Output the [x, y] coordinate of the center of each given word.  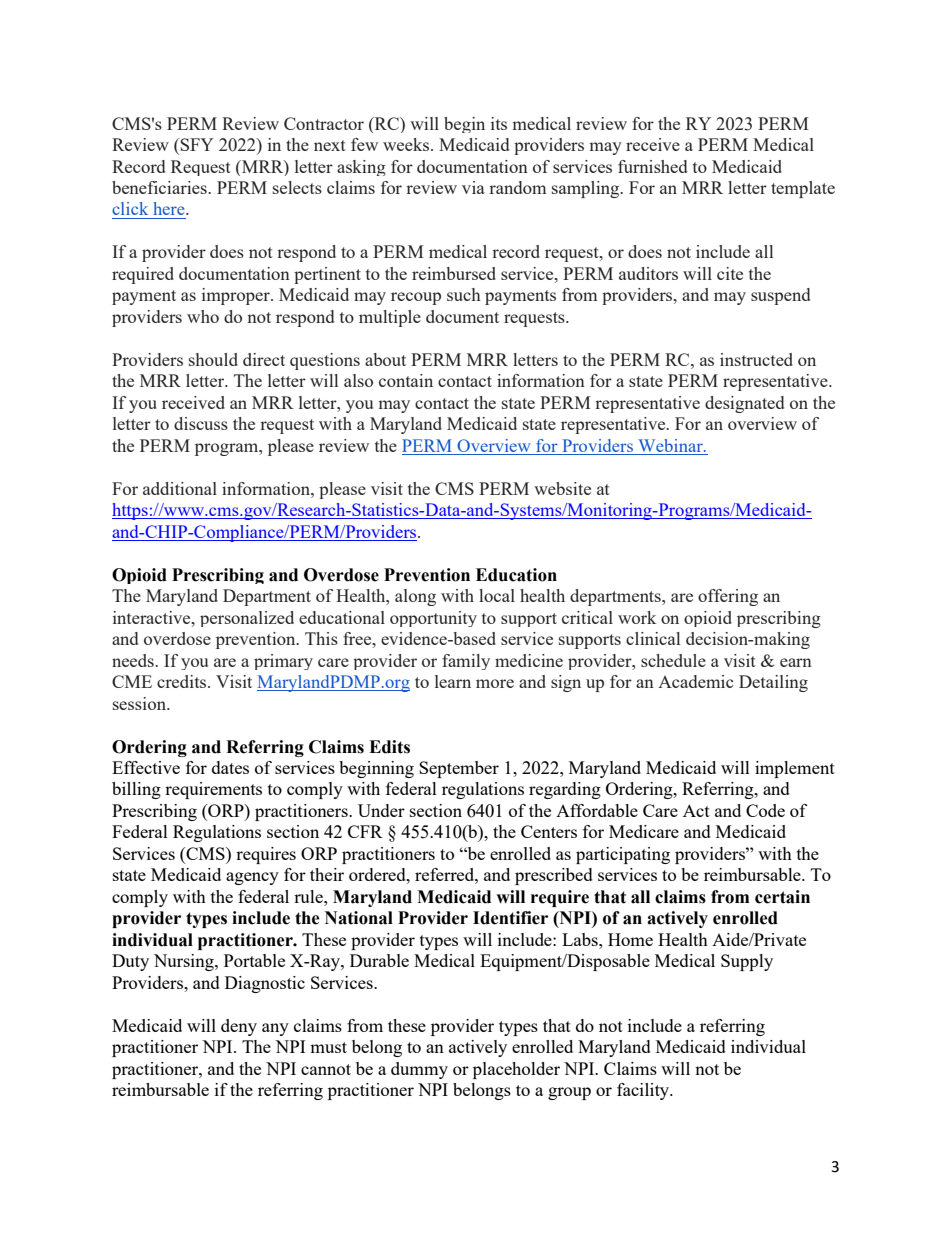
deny [239, 1027]
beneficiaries [160, 187]
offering [728, 597]
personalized [247, 619]
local [497, 595]
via [473, 187]
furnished [652, 166]
